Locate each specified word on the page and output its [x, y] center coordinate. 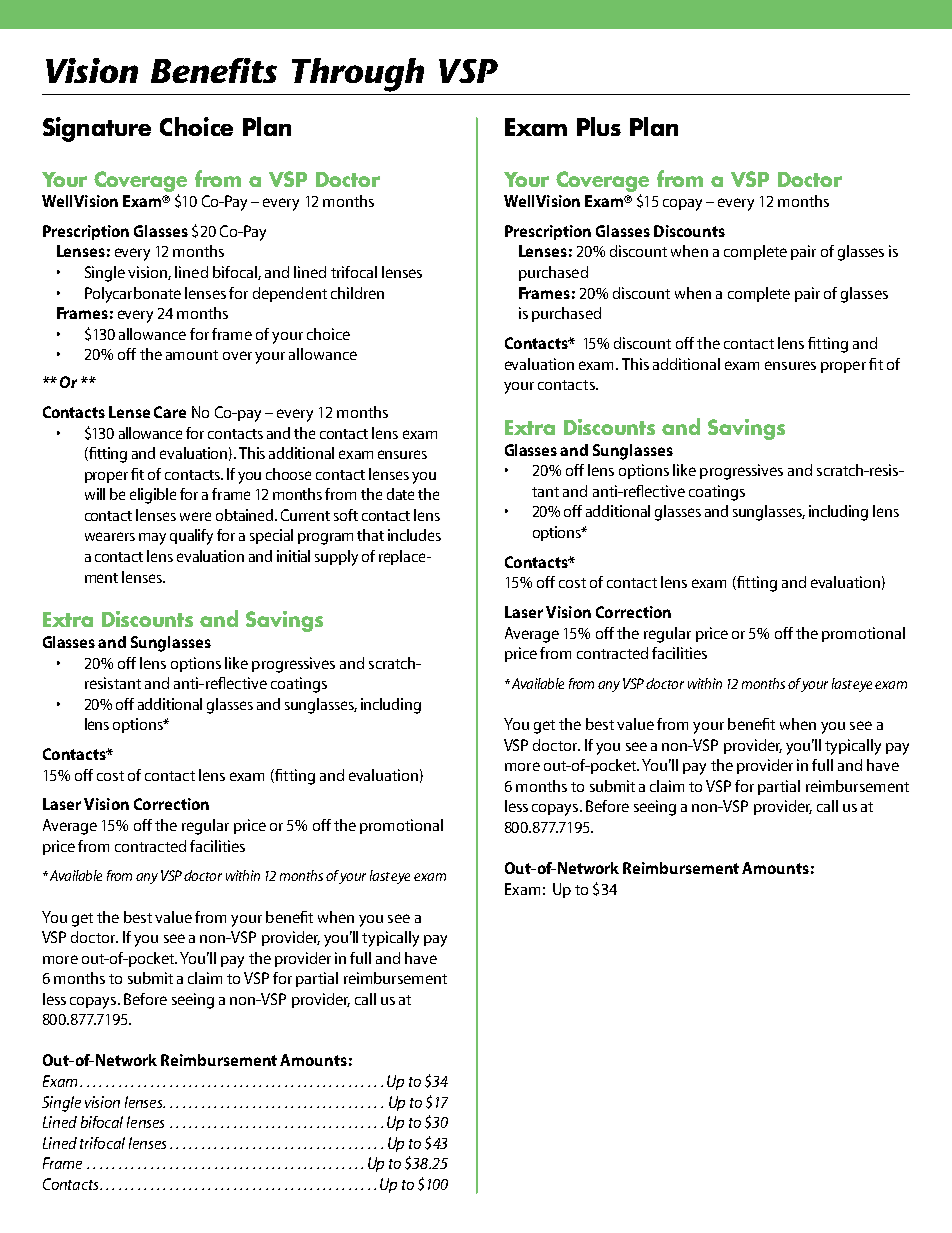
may [152, 539]
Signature [97, 129]
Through [358, 75]
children [357, 293]
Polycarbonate [133, 295]
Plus [599, 126]
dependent [290, 294]
